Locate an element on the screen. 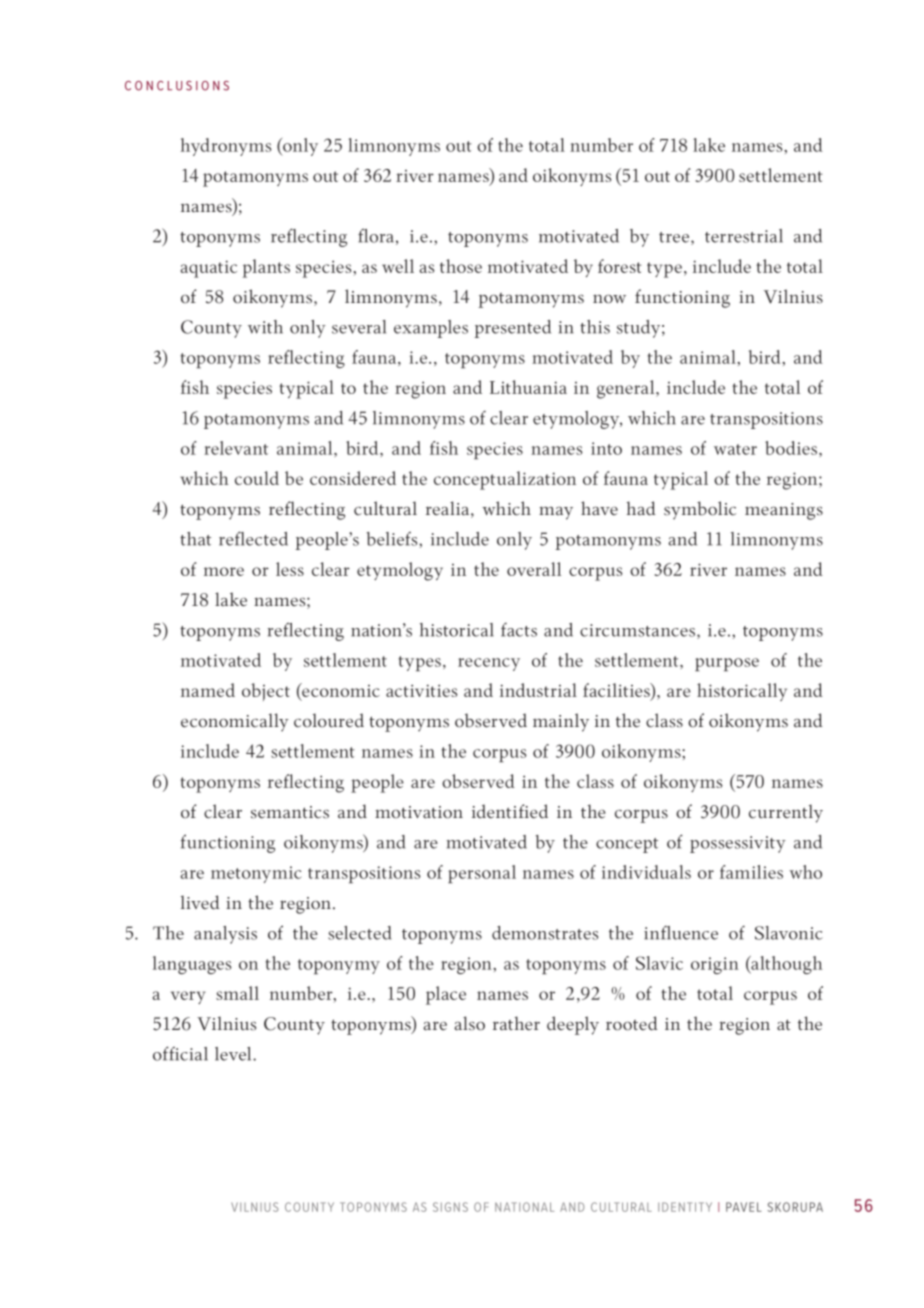 This screenshot has height=1308, width=924. could is located at coordinates (257, 478).
